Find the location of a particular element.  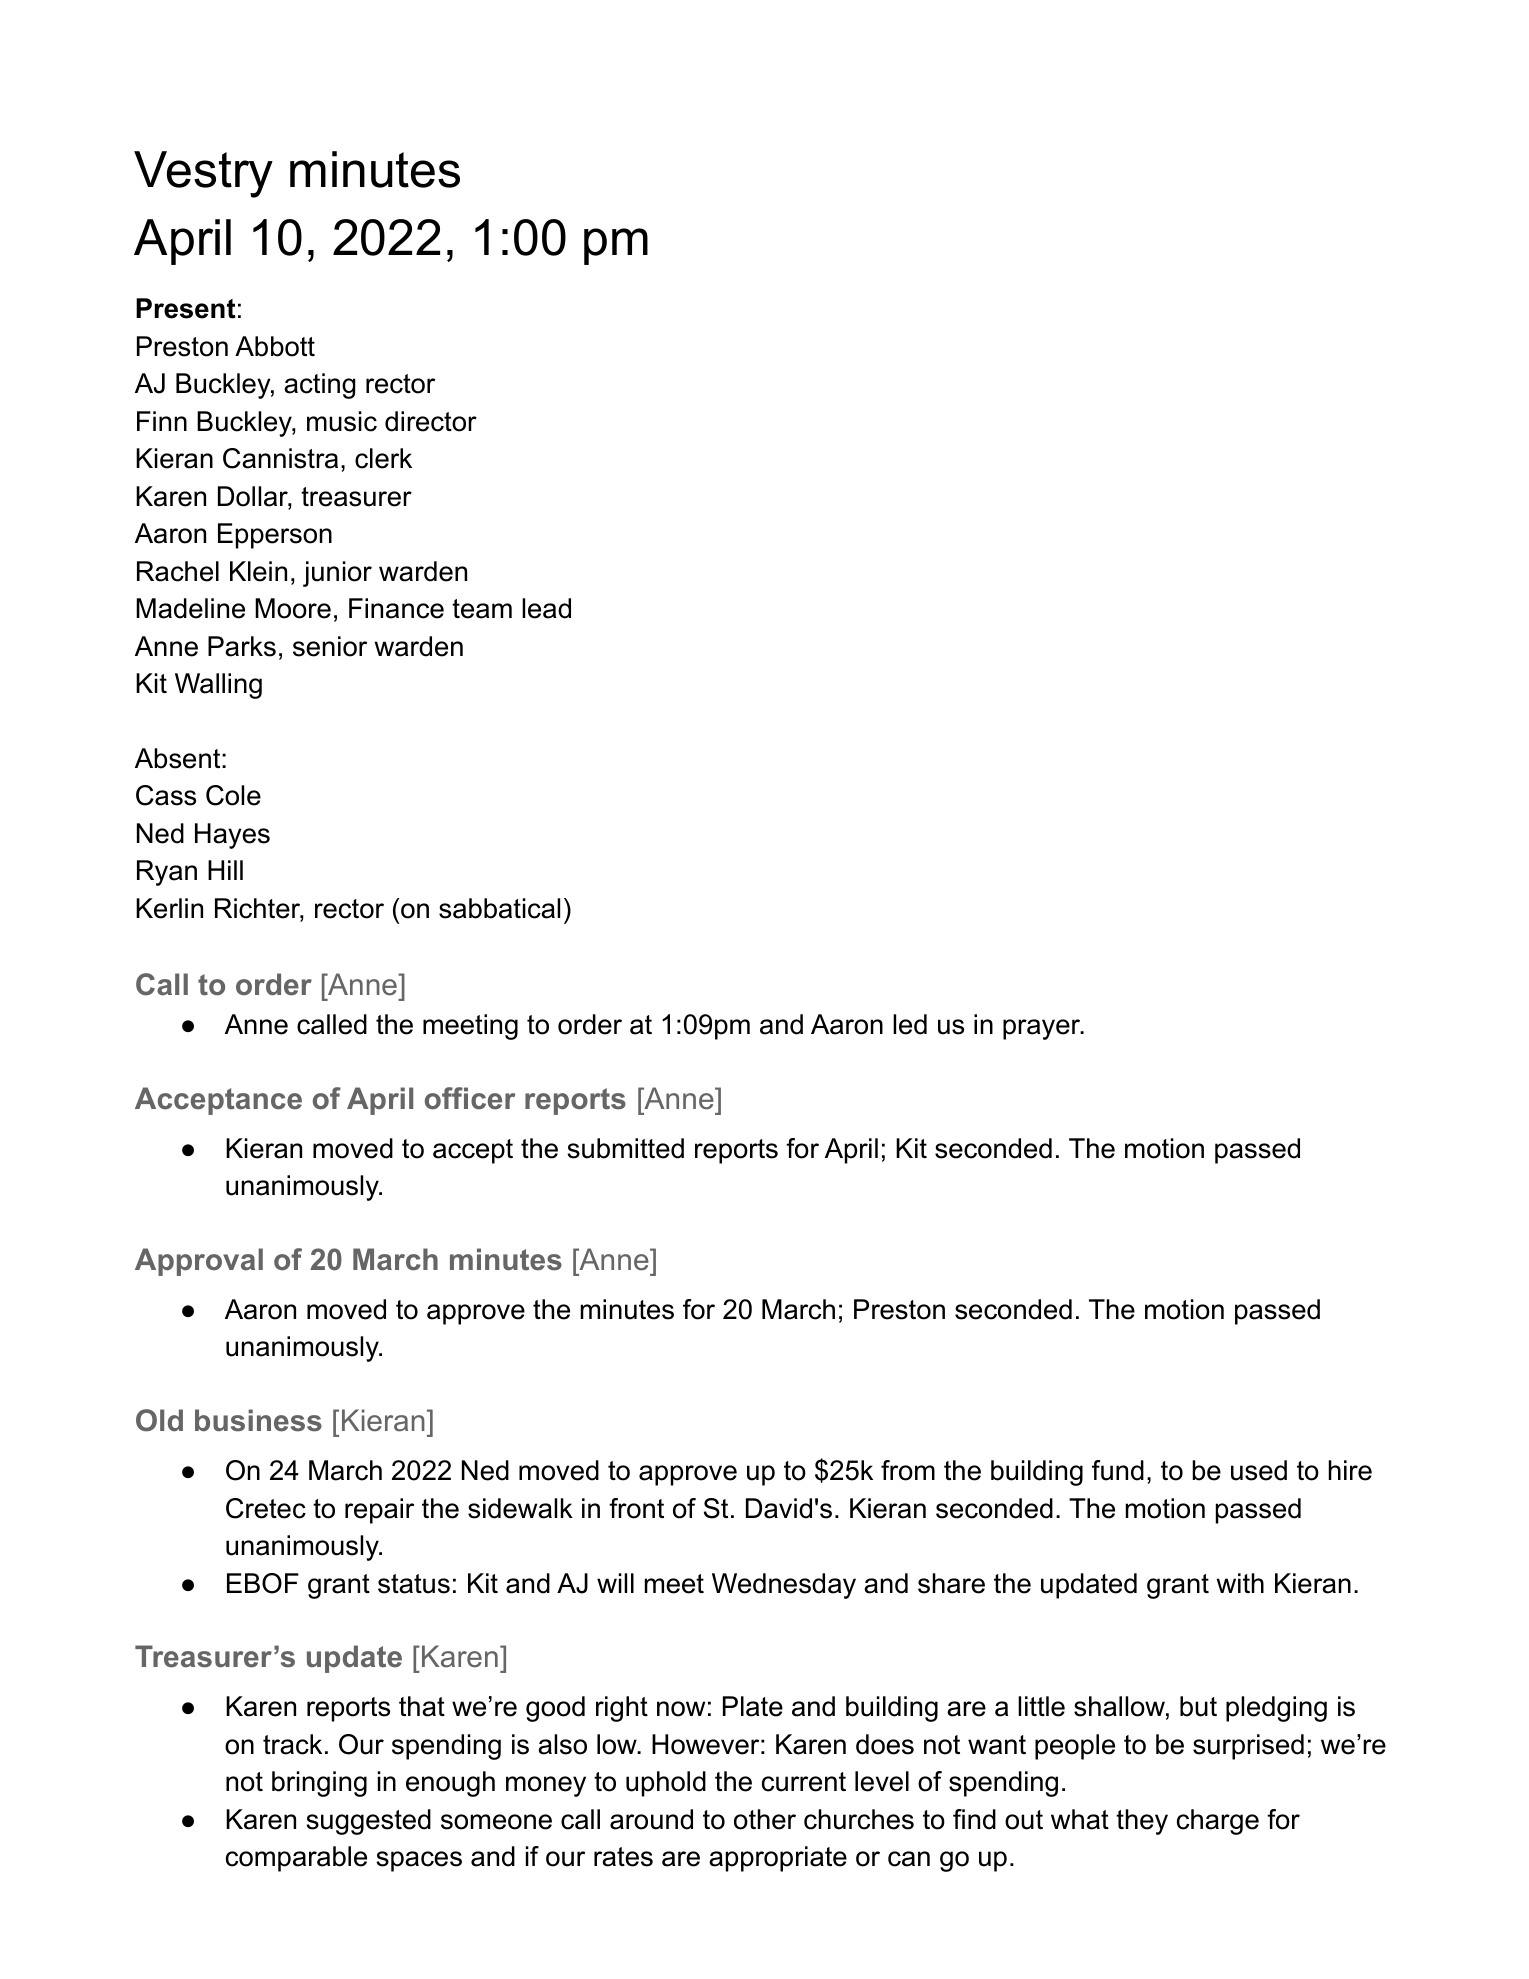

acting is located at coordinates (319, 386).
